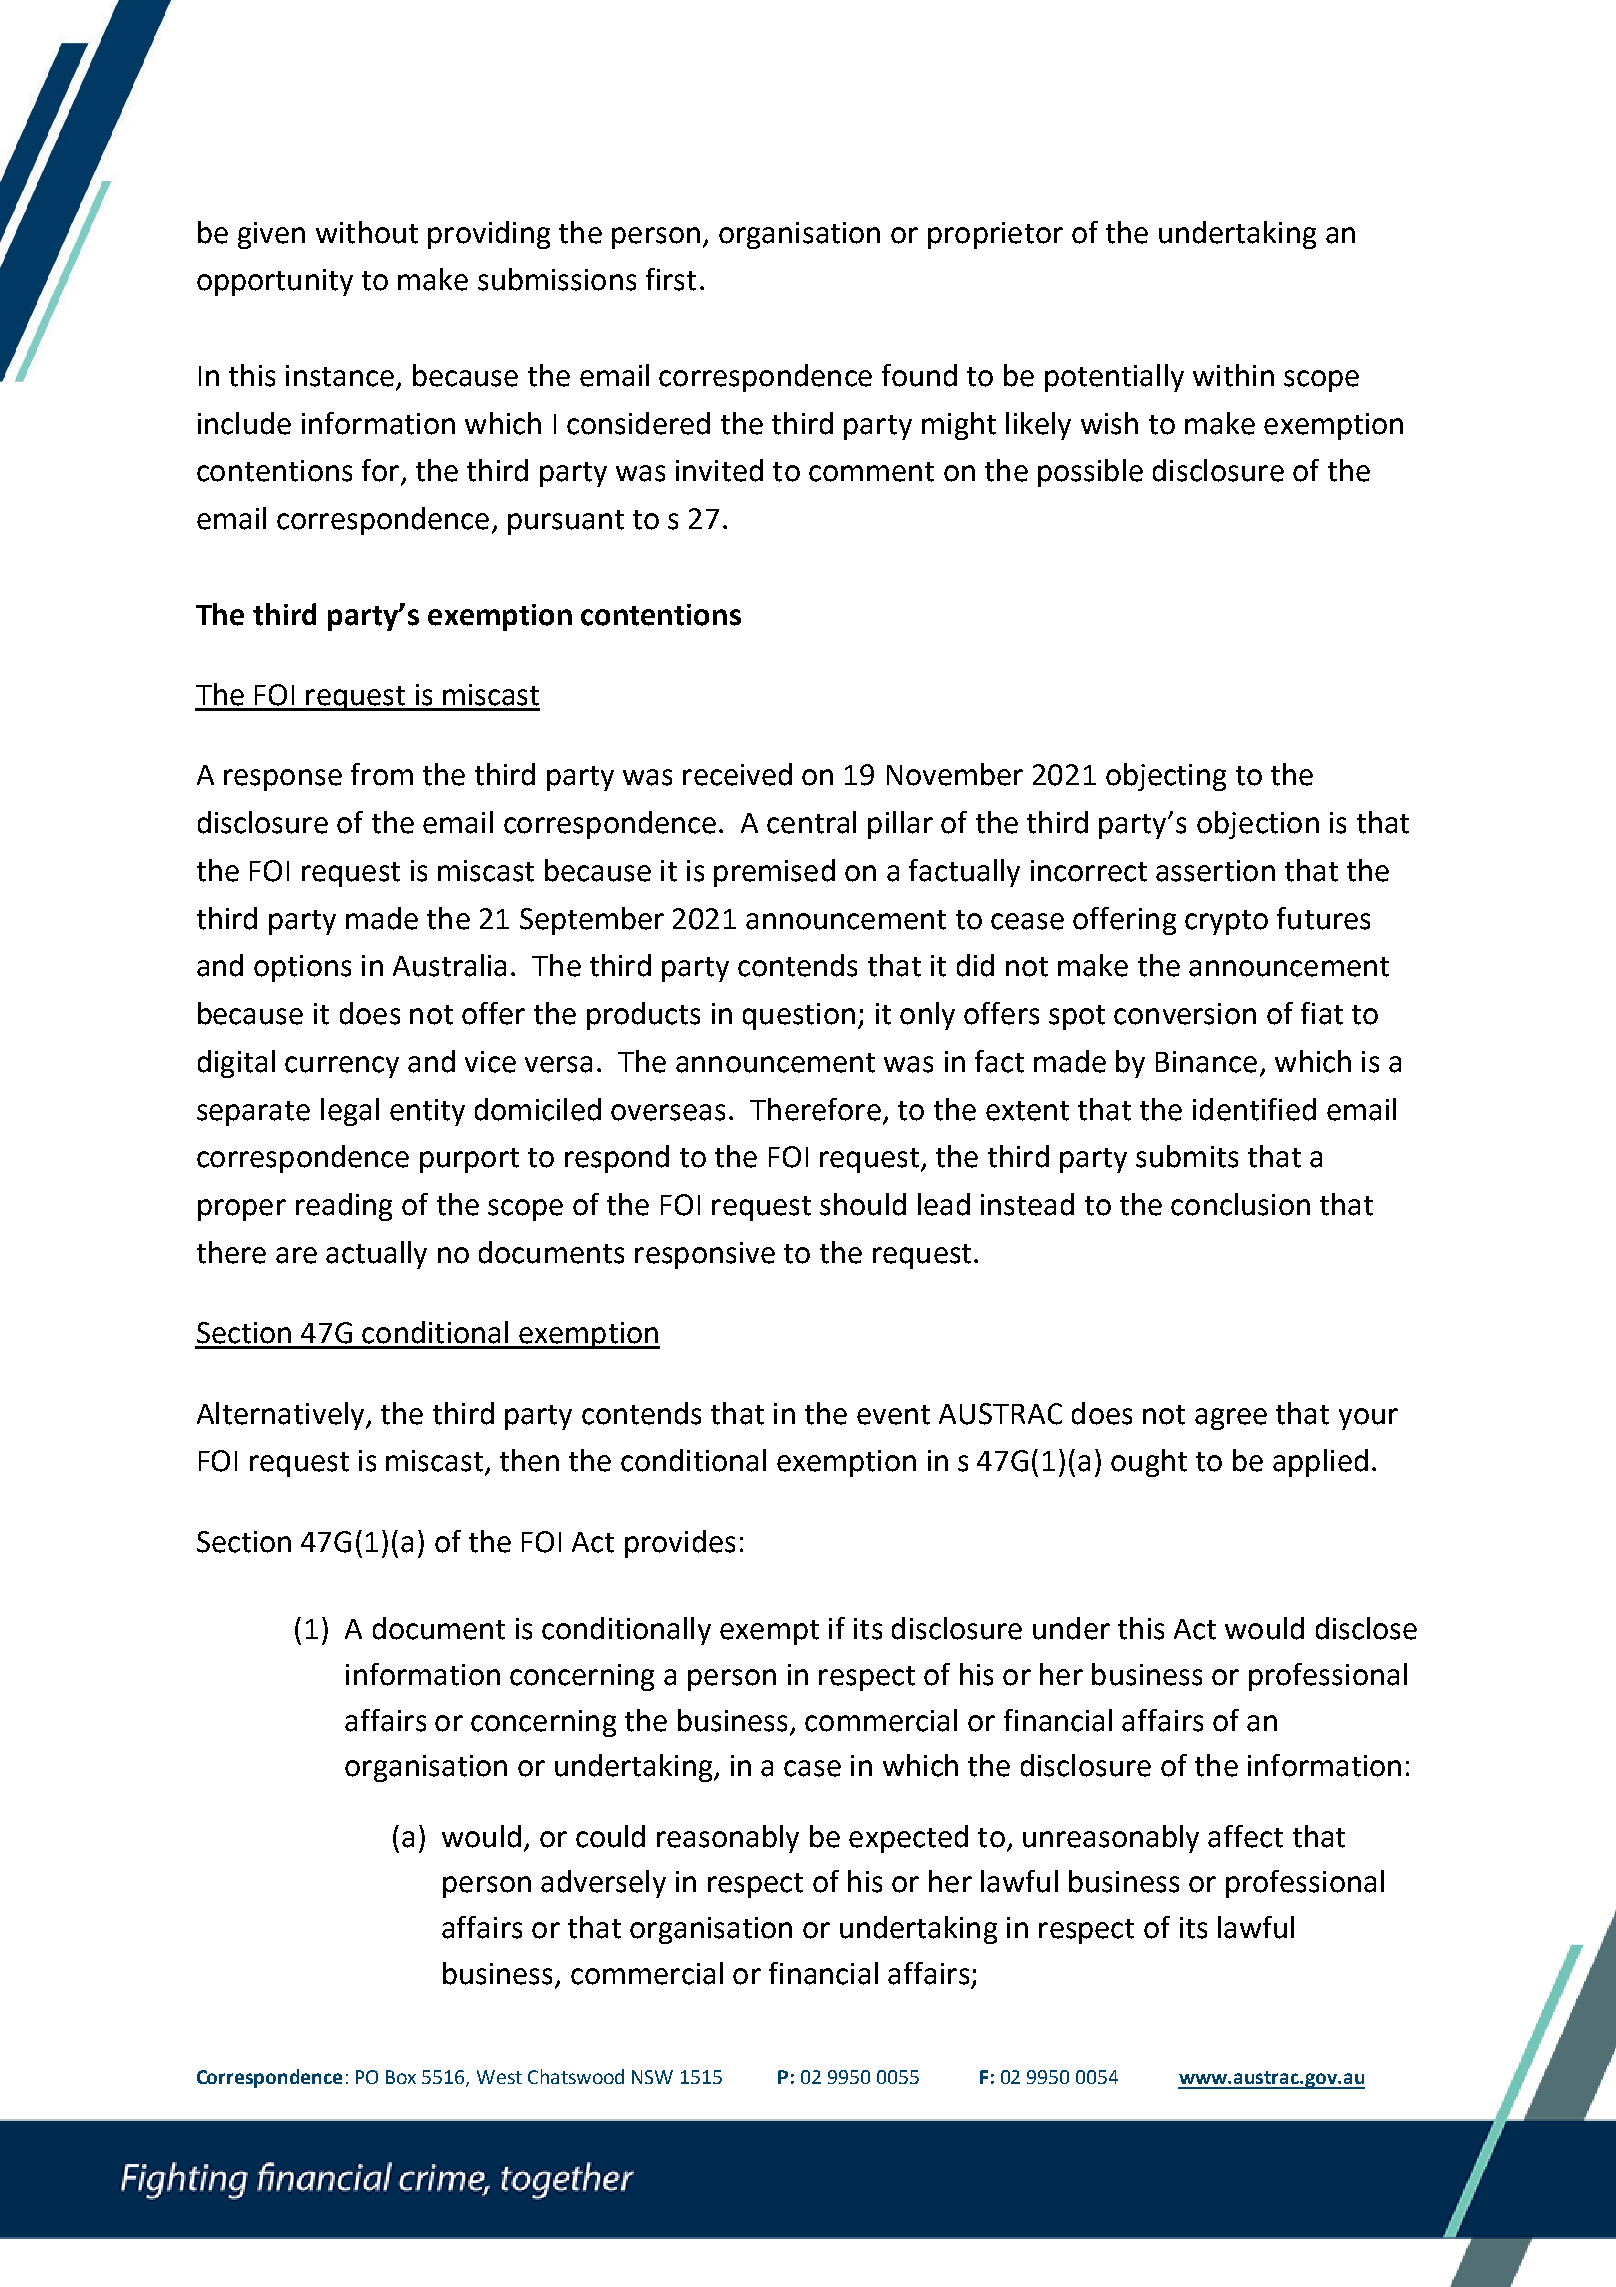 This image has width=1616, height=2287. Describe the element at coordinates (737, 774) in the image. I see `received` at that location.
